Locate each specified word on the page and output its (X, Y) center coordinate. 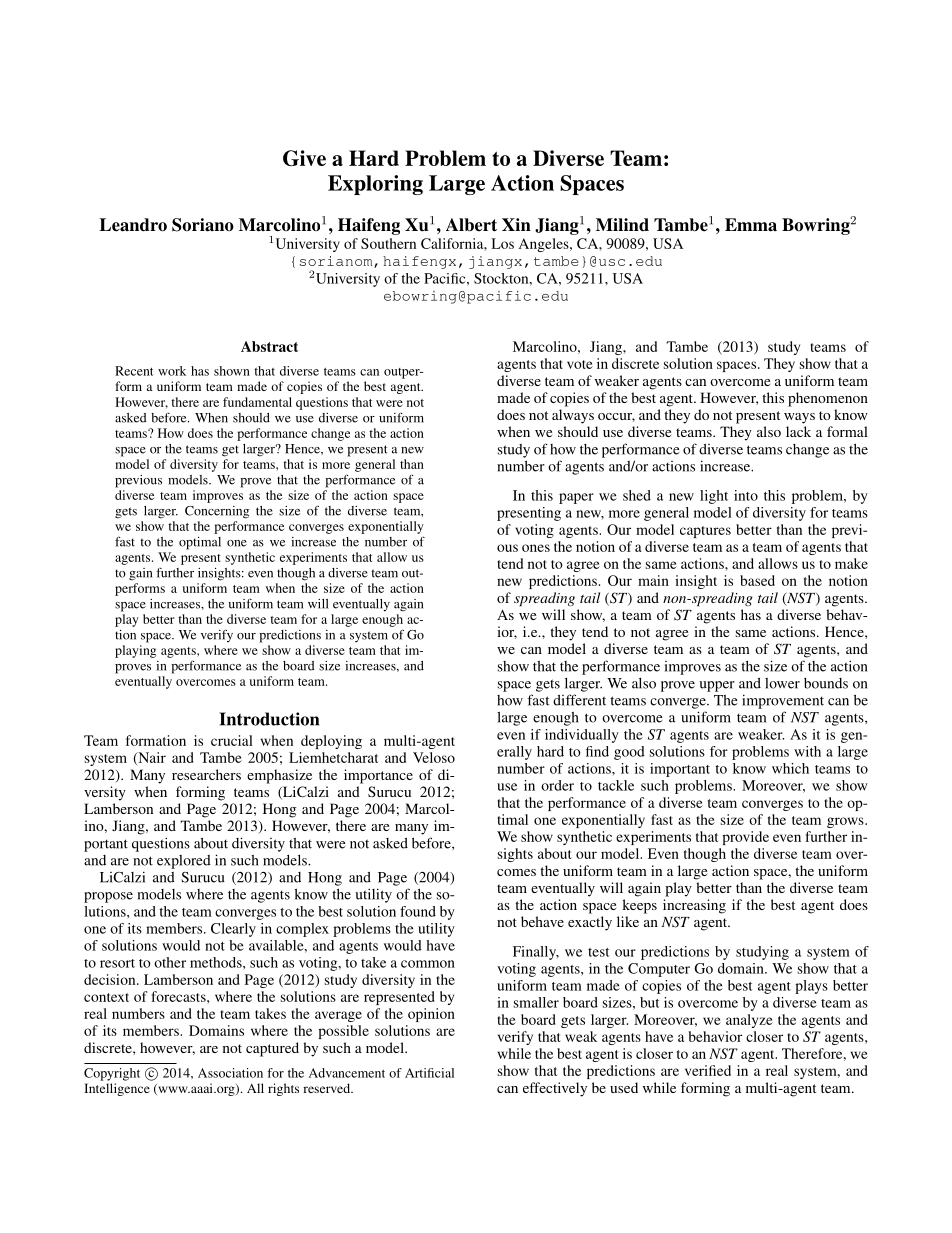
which (790, 768)
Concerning (217, 512)
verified (708, 1070)
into (746, 495)
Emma (751, 225)
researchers (206, 774)
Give (304, 158)
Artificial (429, 1073)
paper (576, 498)
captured (272, 1049)
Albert (471, 225)
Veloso (434, 757)
